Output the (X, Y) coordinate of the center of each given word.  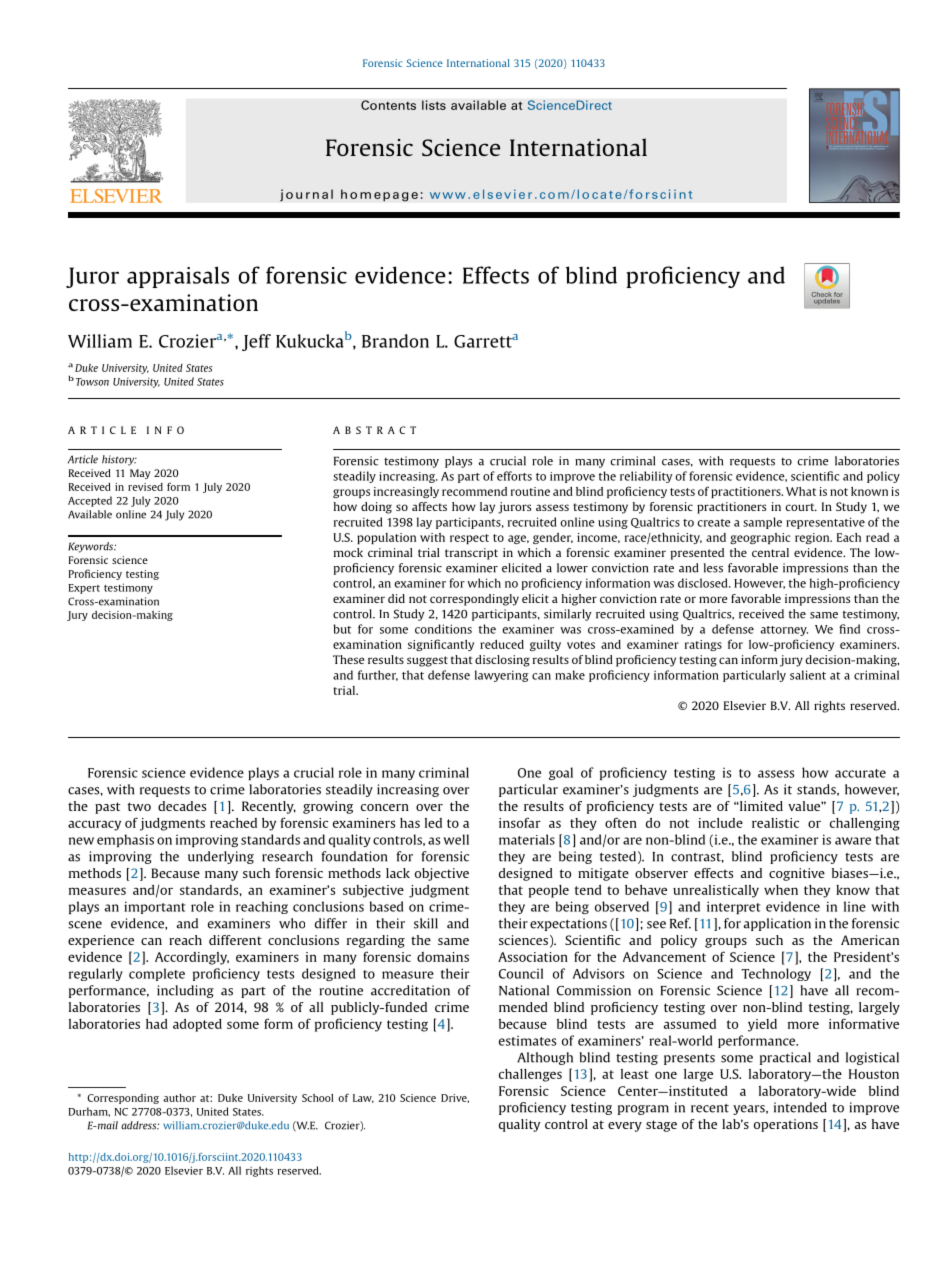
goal (561, 773)
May (140, 474)
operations (786, 1125)
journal (306, 195)
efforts (514, 476)
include (720, 823)
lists (434, 105)
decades (182, 806)
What (801, 491)
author (179, 1098)
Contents (388, 105)
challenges (530, 1075)
